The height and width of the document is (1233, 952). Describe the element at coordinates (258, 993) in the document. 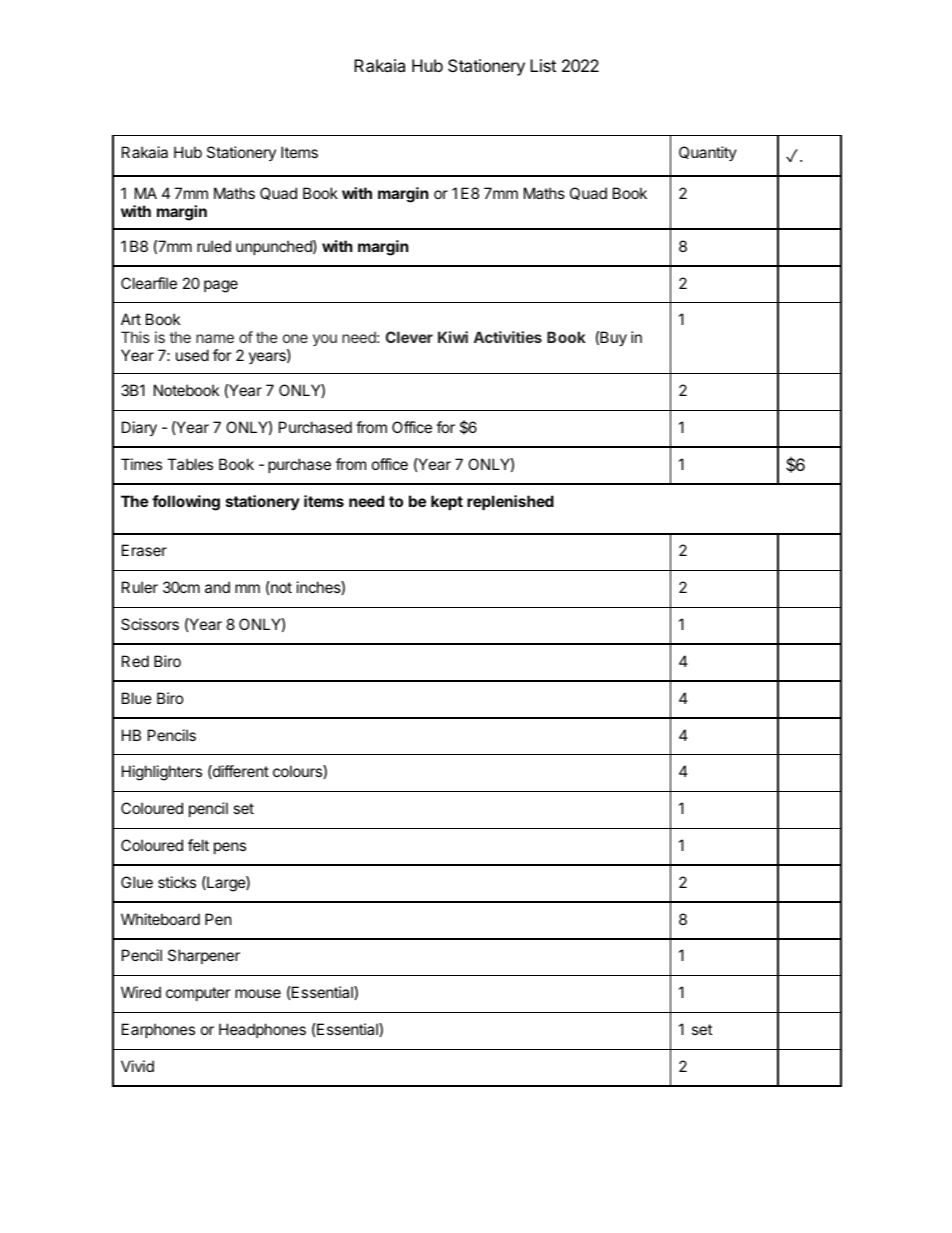

I see `mouse` at that location.
